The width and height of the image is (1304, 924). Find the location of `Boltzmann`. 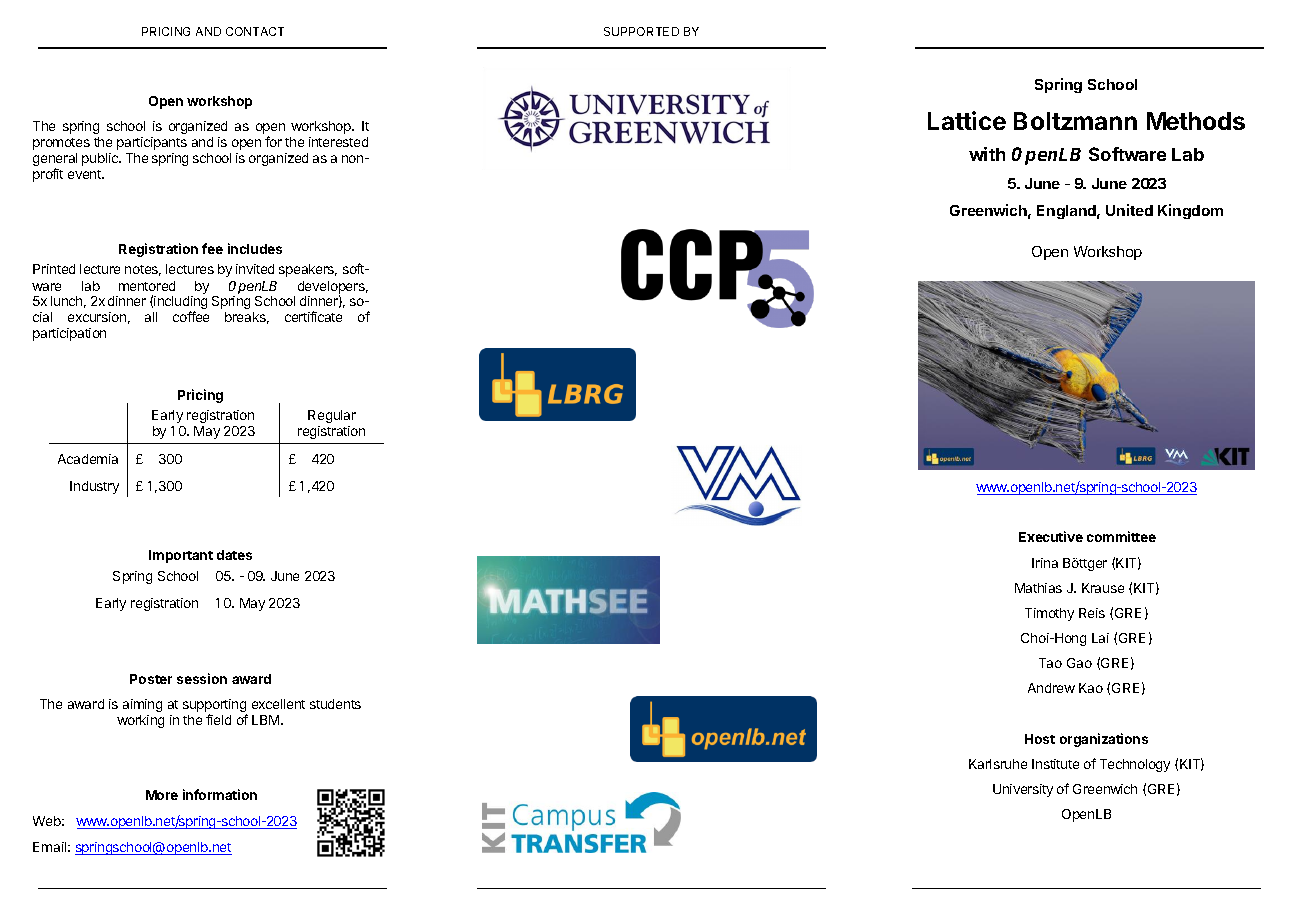

Boltzmann is located at coordinates (1075, 121).
